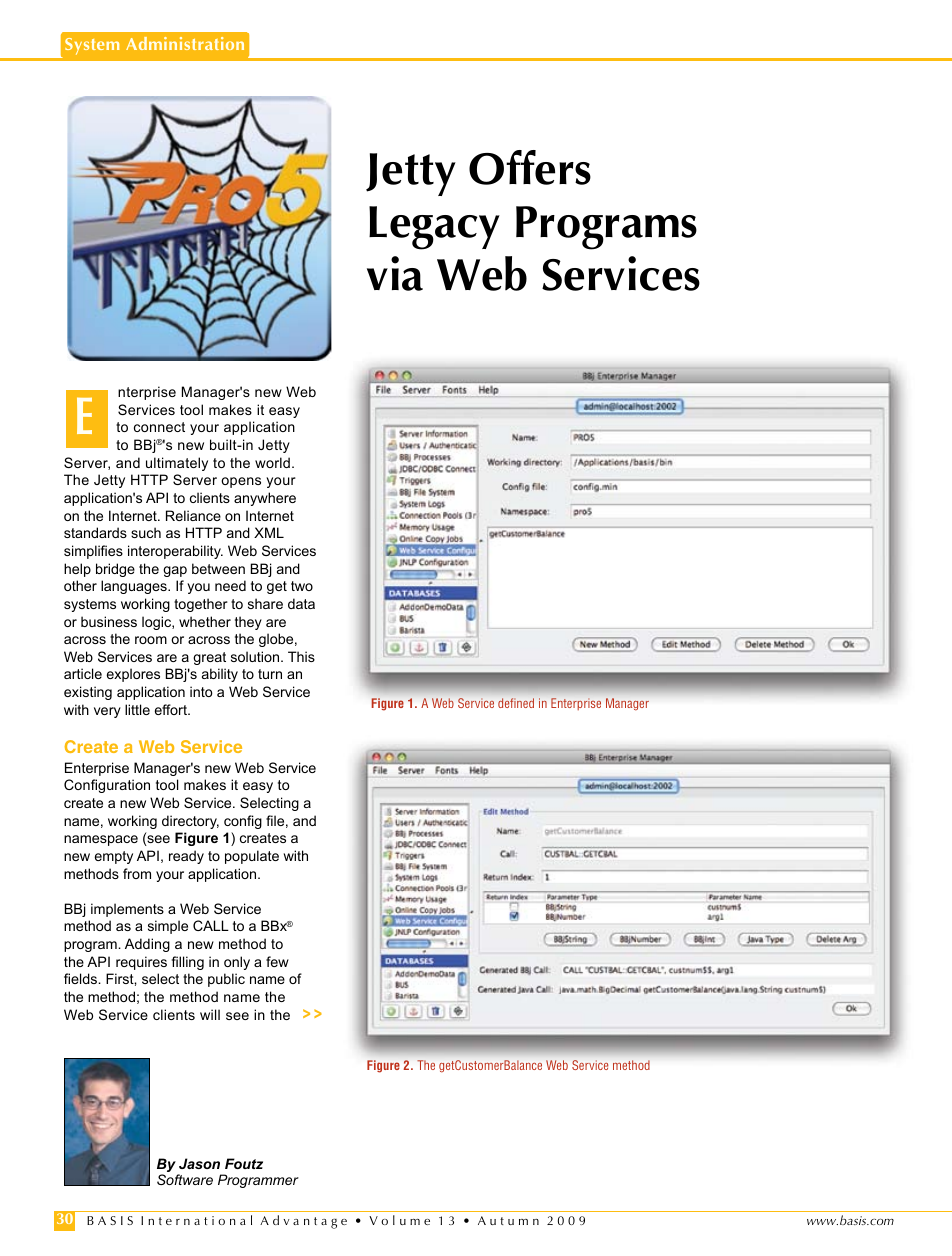 The height and width of the screenshot is (1256, 952). What do you see at coordinates (272, 462) in the screenshot?
I see `world` at bounding box center [272, 462].
